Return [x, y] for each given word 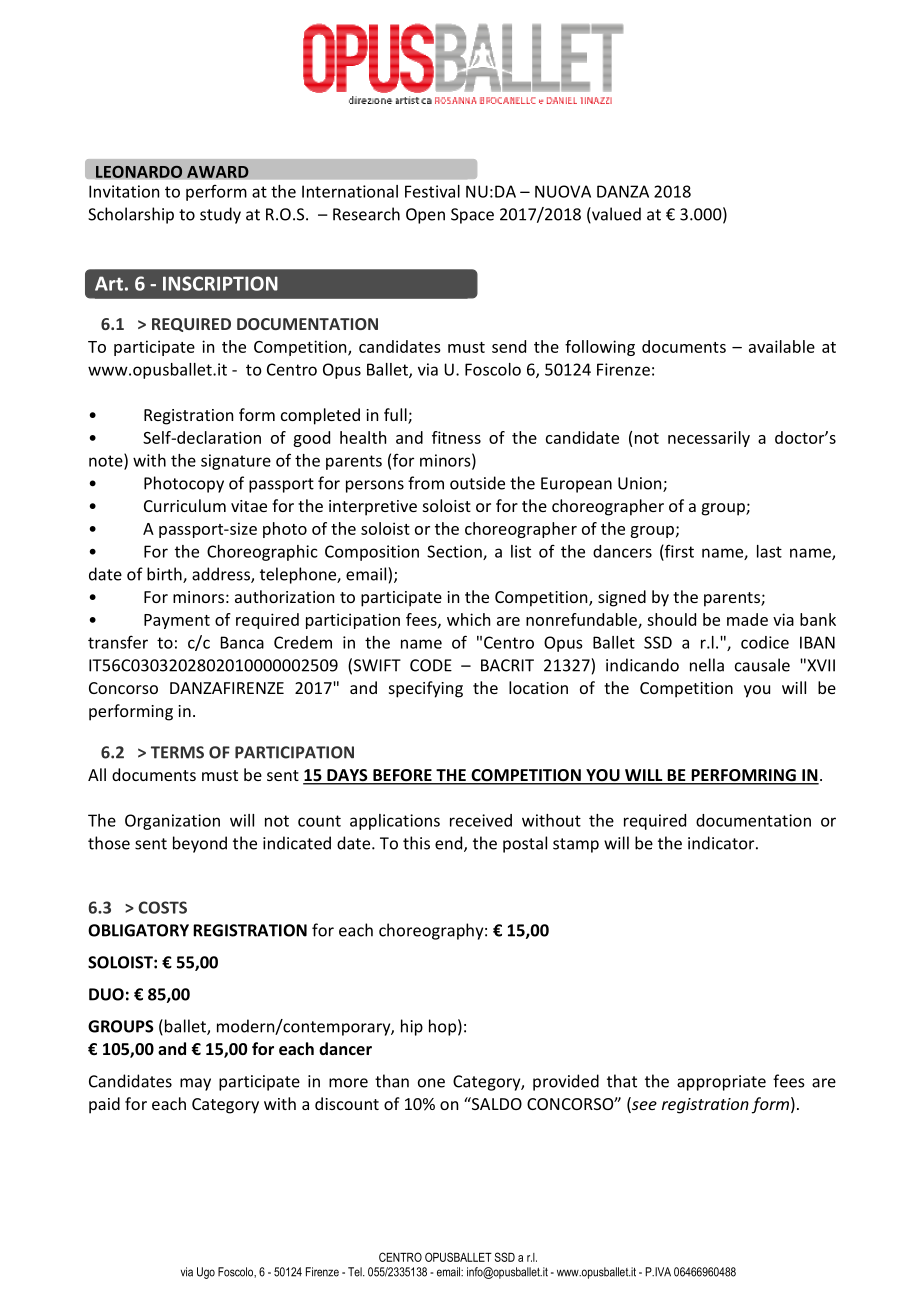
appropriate [721, 1083]
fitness [456, 437]
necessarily [709, 439]
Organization [172, 822]
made [747, 619]
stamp [576, 845]
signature [236, 462]
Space [472, 216]
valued [615, 215]
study [220, 215]
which [468, 619]
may [195, 1084]
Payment [177, 621]
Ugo [206, 1273]
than [392, 1081]
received [481, 820]
